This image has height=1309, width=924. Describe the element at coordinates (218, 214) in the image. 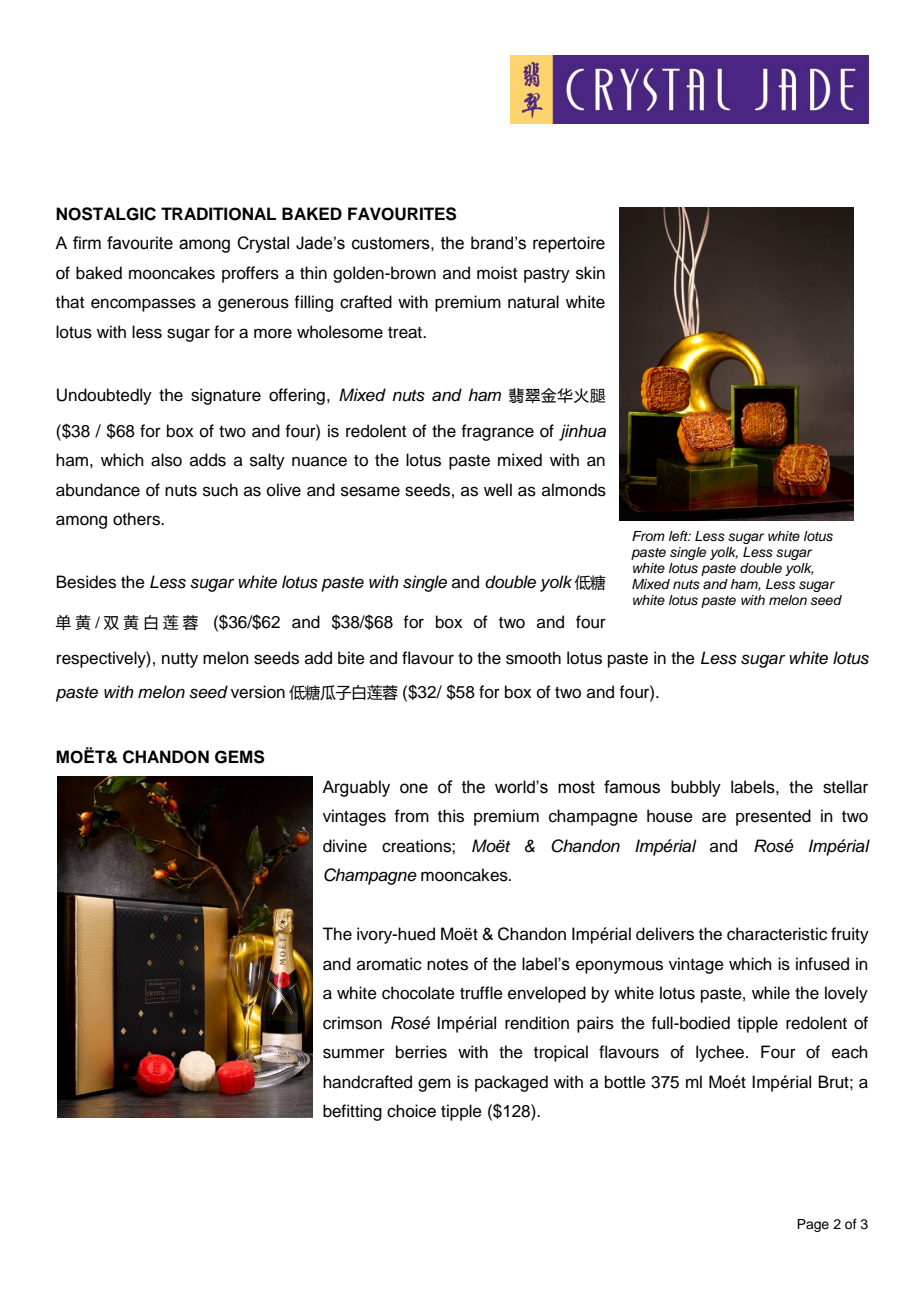

I see `TRADITIONAL` at that location.
